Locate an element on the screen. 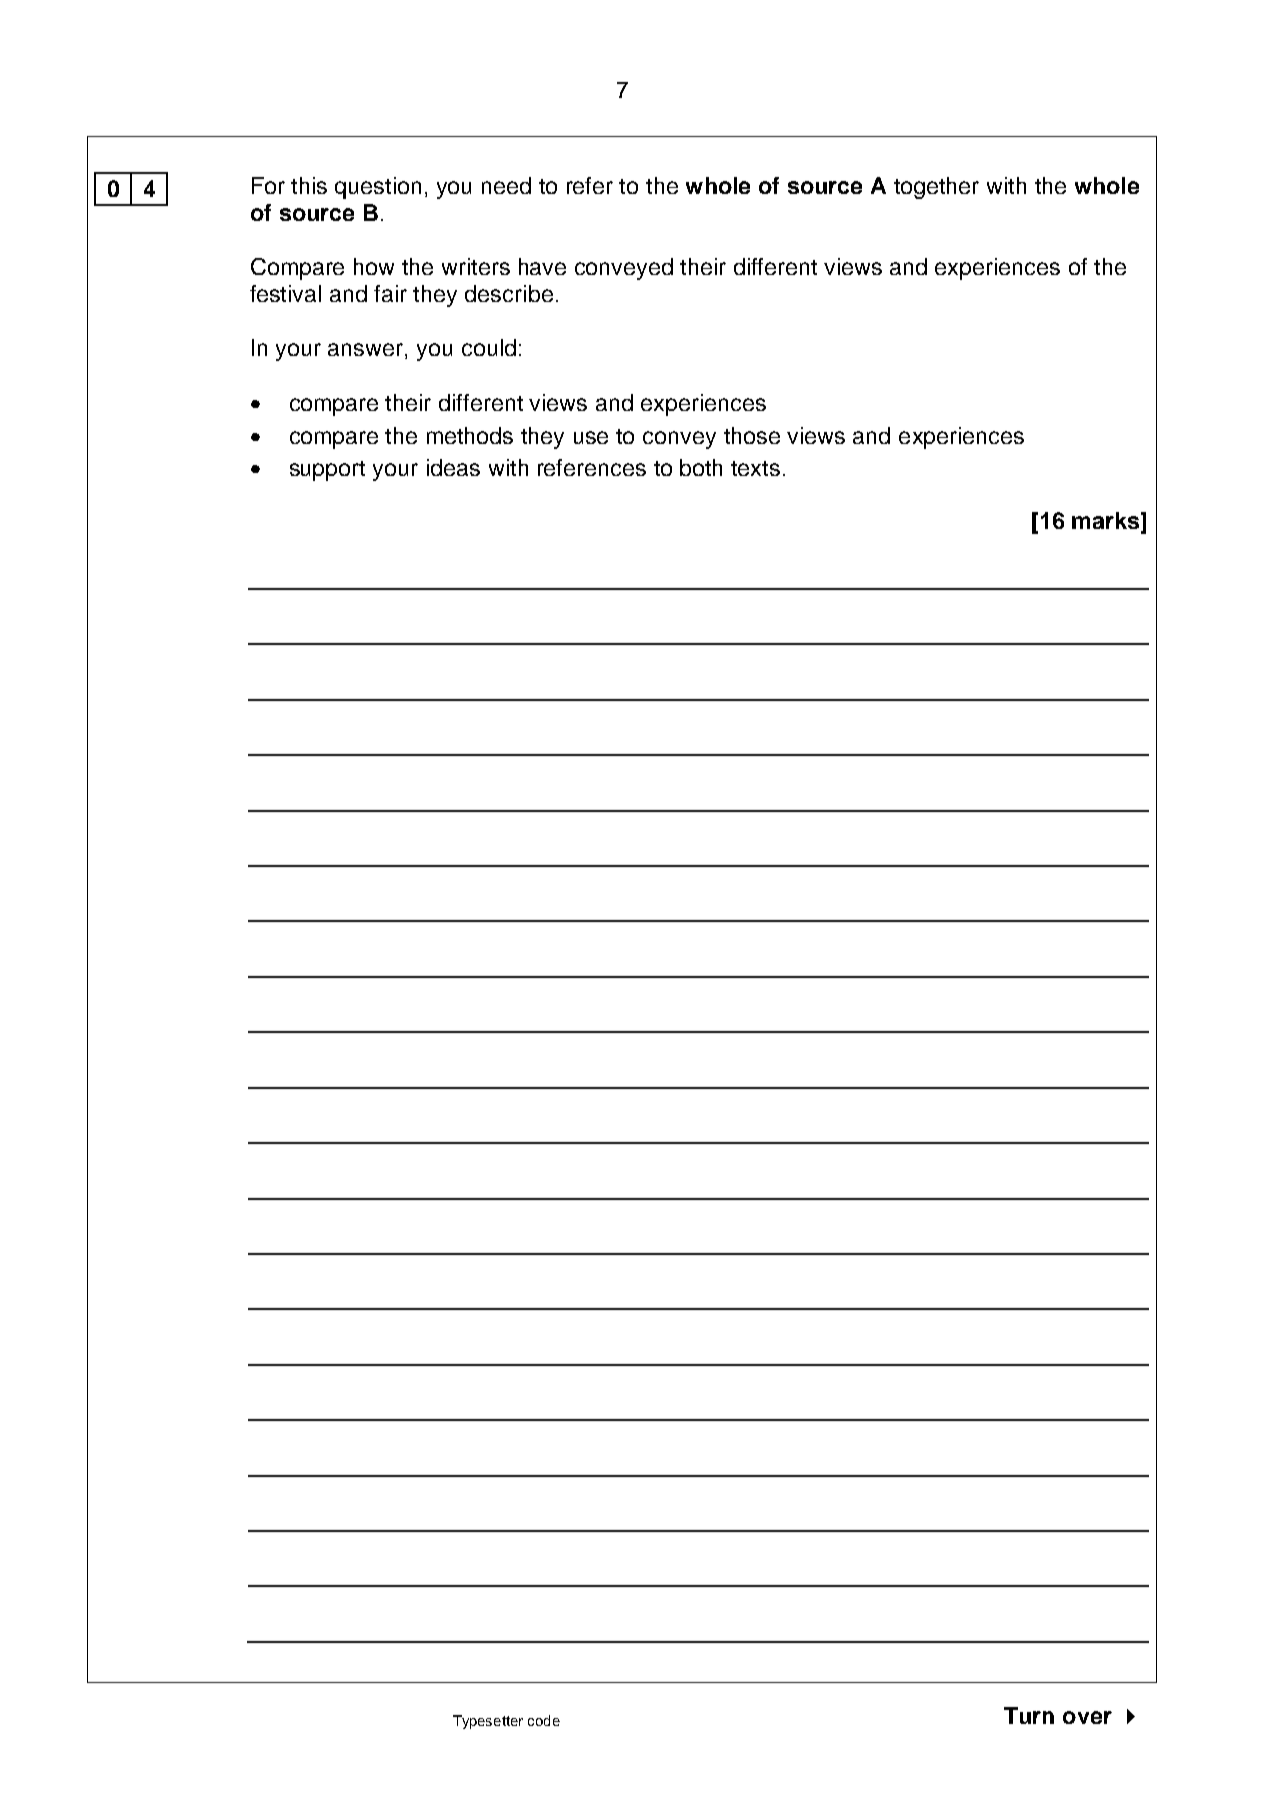 Image resolution: width=1269 pixels, height=1795 pixels. have is located at coordinates (542, 266).
